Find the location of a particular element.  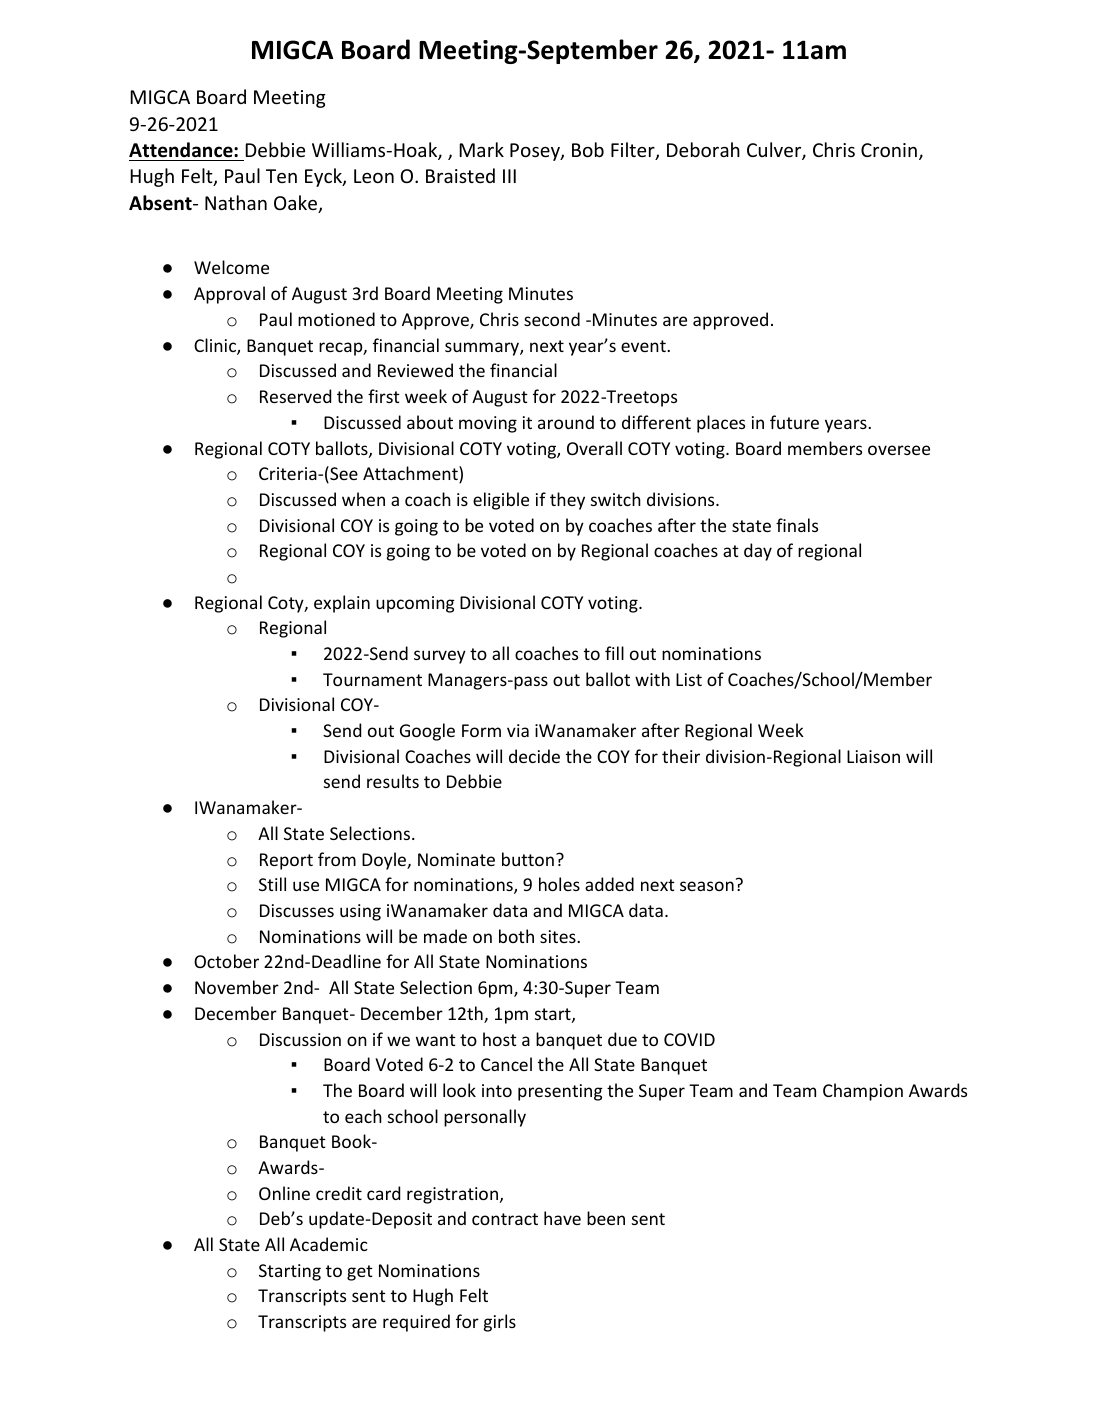

Eyck is located at coordinates (324, 177).
